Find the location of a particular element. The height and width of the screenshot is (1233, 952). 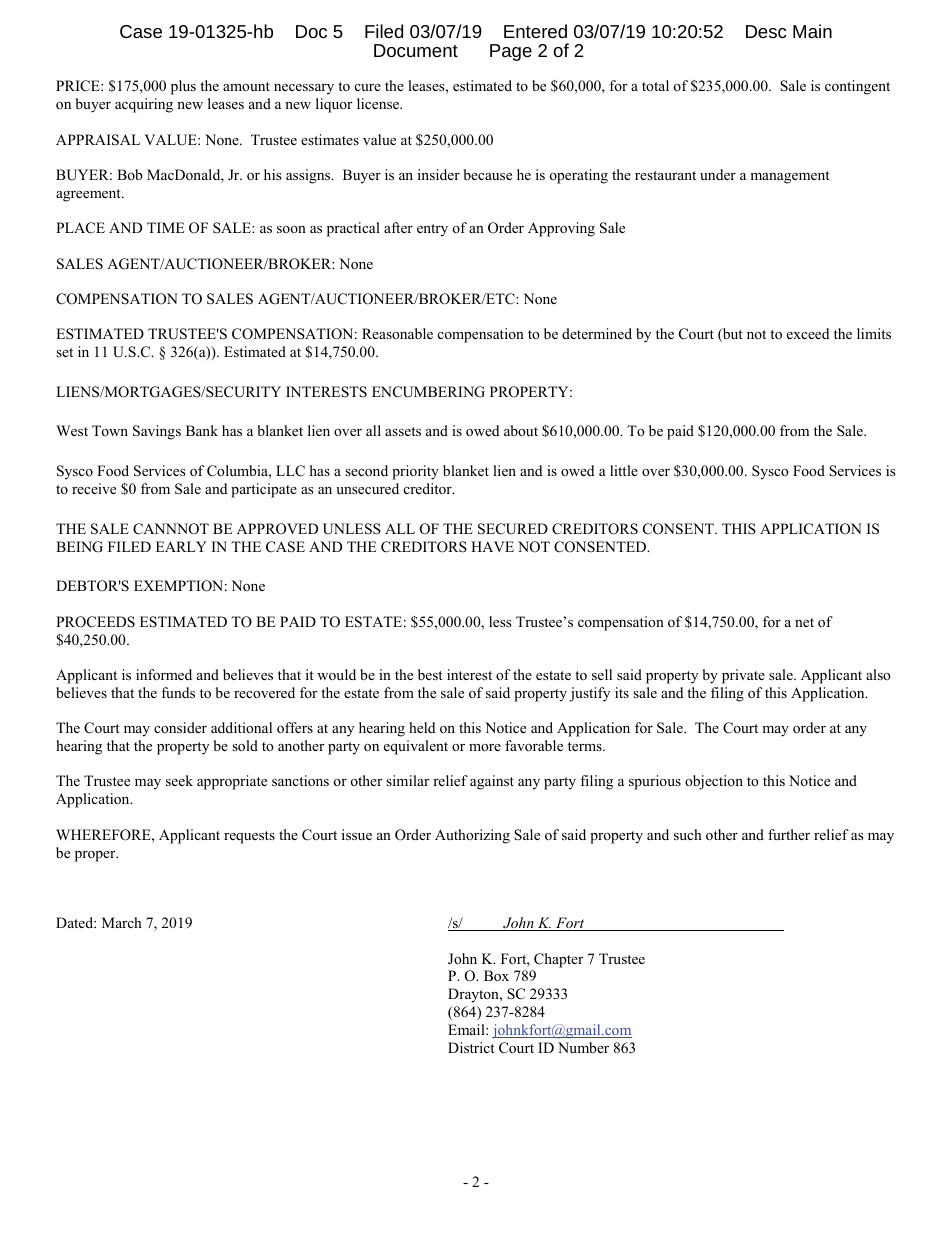

Email is located at coordinates (467, 1029).
